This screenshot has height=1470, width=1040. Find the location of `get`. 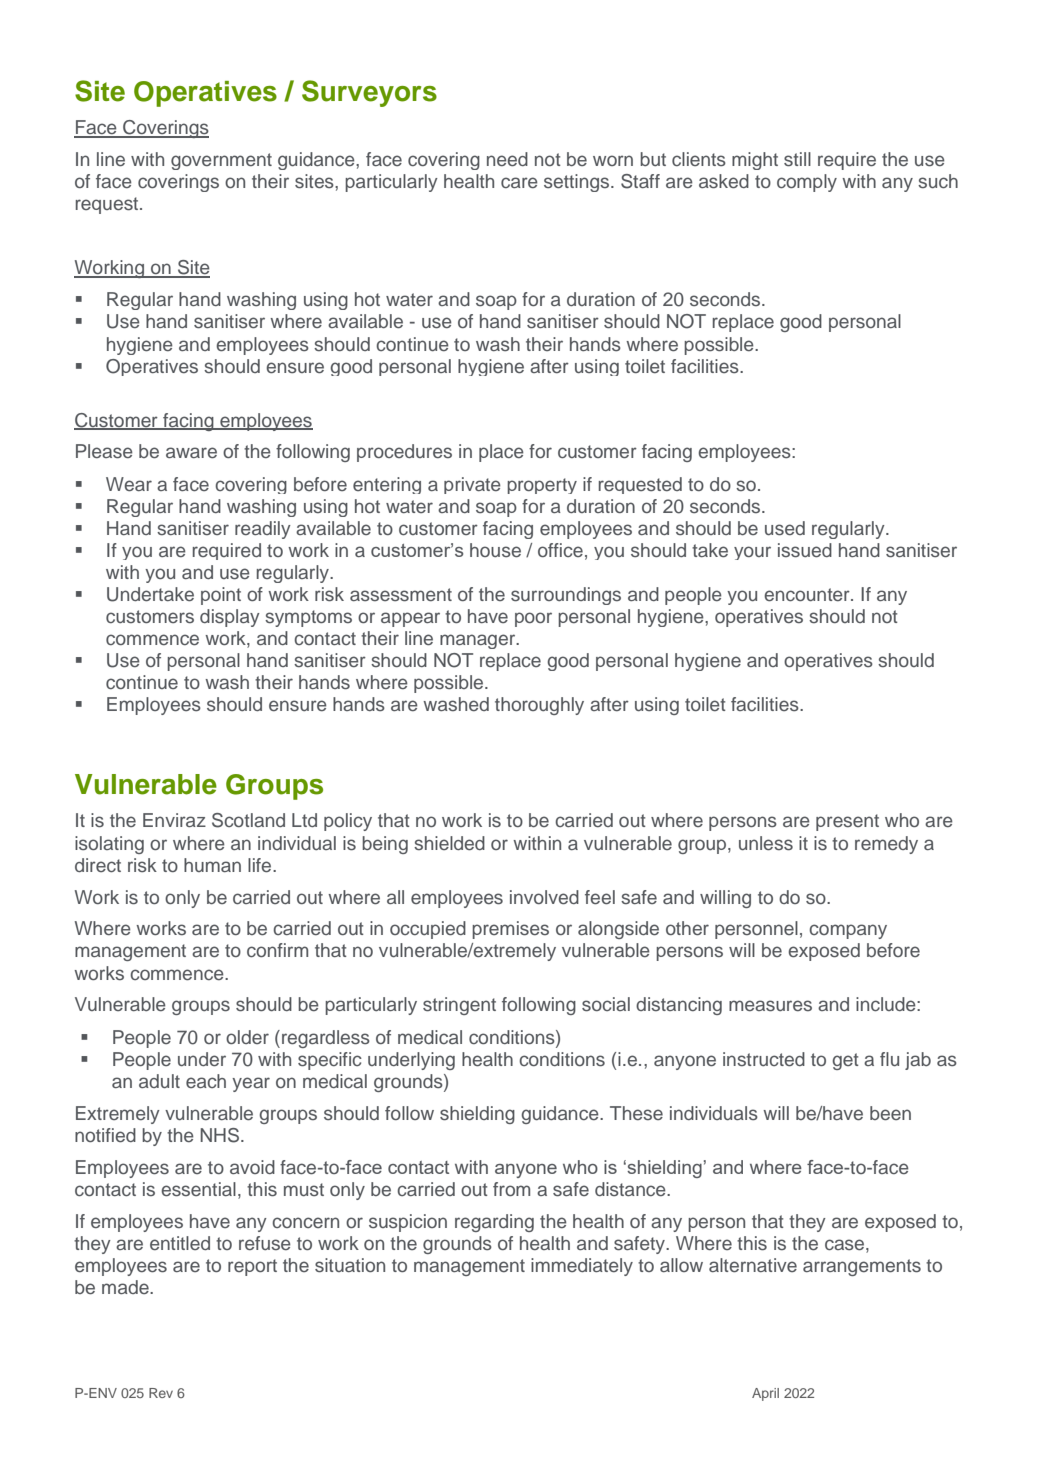

get is located at coordinates (845, 1061).
